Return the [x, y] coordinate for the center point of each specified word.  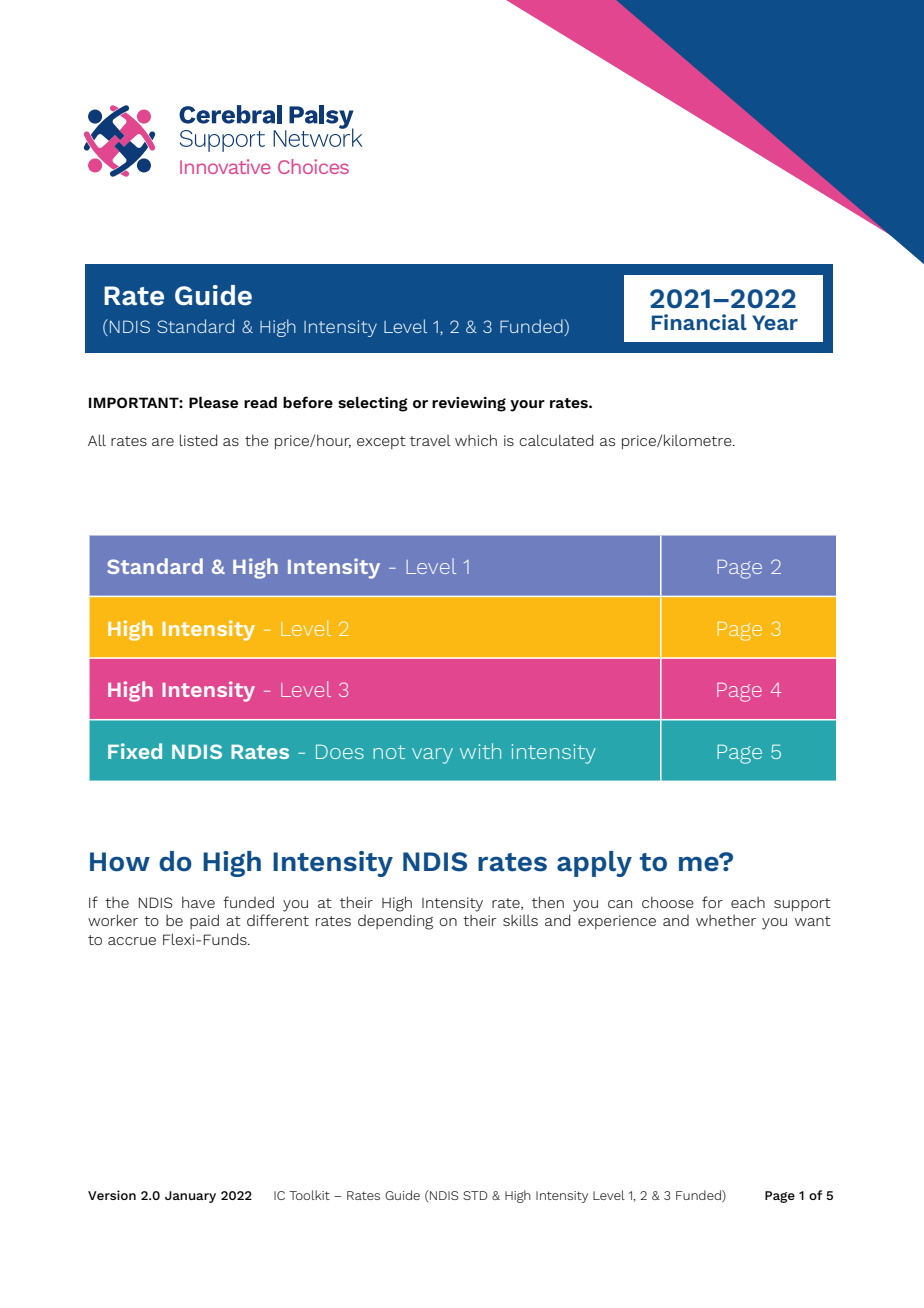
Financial [699, 322]
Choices [313, 166]
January [190, 1197]
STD [475, 1195]
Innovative [225, 166]
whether [726, 920]
